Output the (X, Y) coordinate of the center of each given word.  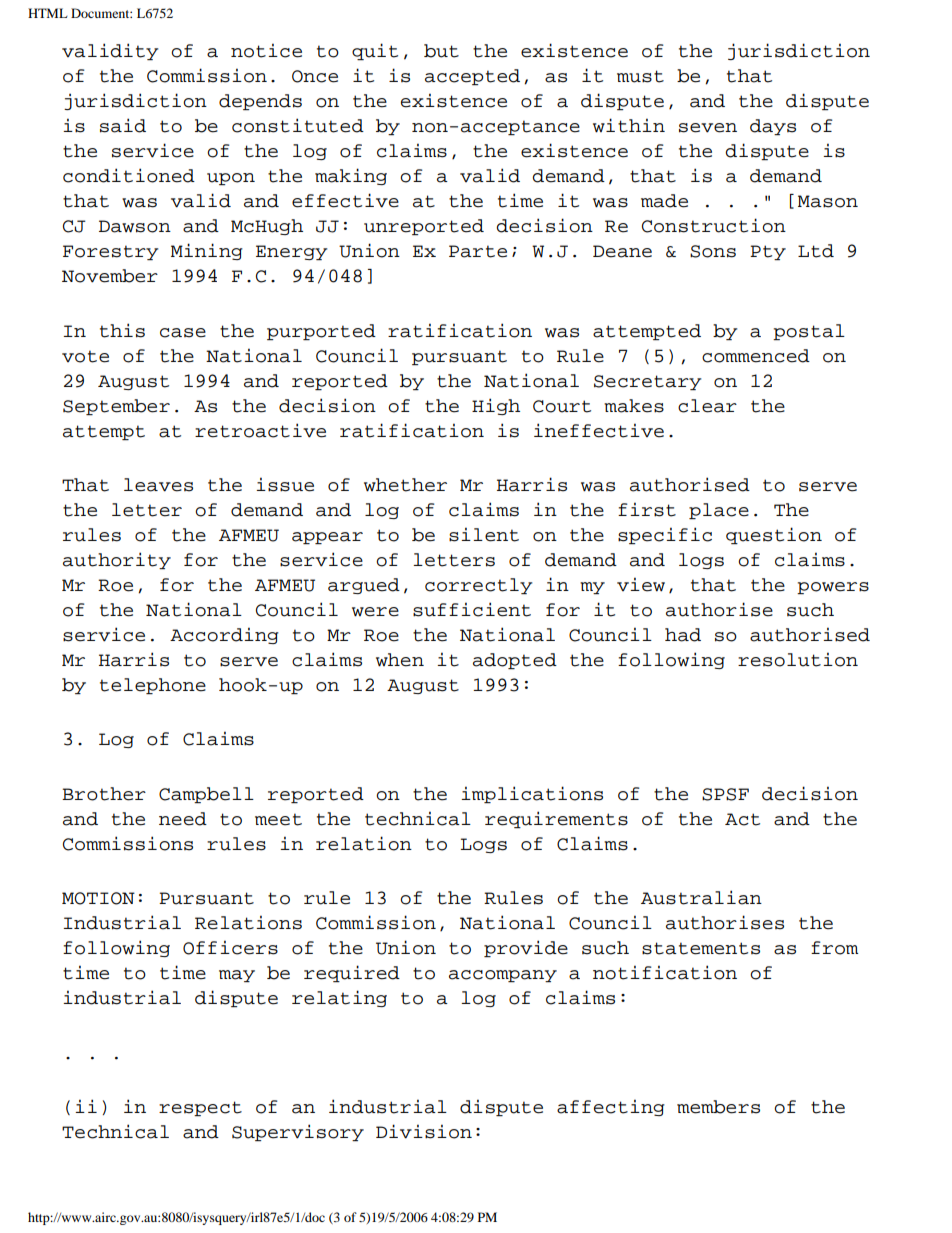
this (122, 330)
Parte (478, 251)
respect (200, 1108)
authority (117, 560)
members (718, 1107)
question (774, 535)
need (183, 819)
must (640, 76)
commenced (756, 356)
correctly (478, 586)
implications (532, 794)
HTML (48, 13)
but (441, 51)
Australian (701, 897)
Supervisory (298, 1132)
